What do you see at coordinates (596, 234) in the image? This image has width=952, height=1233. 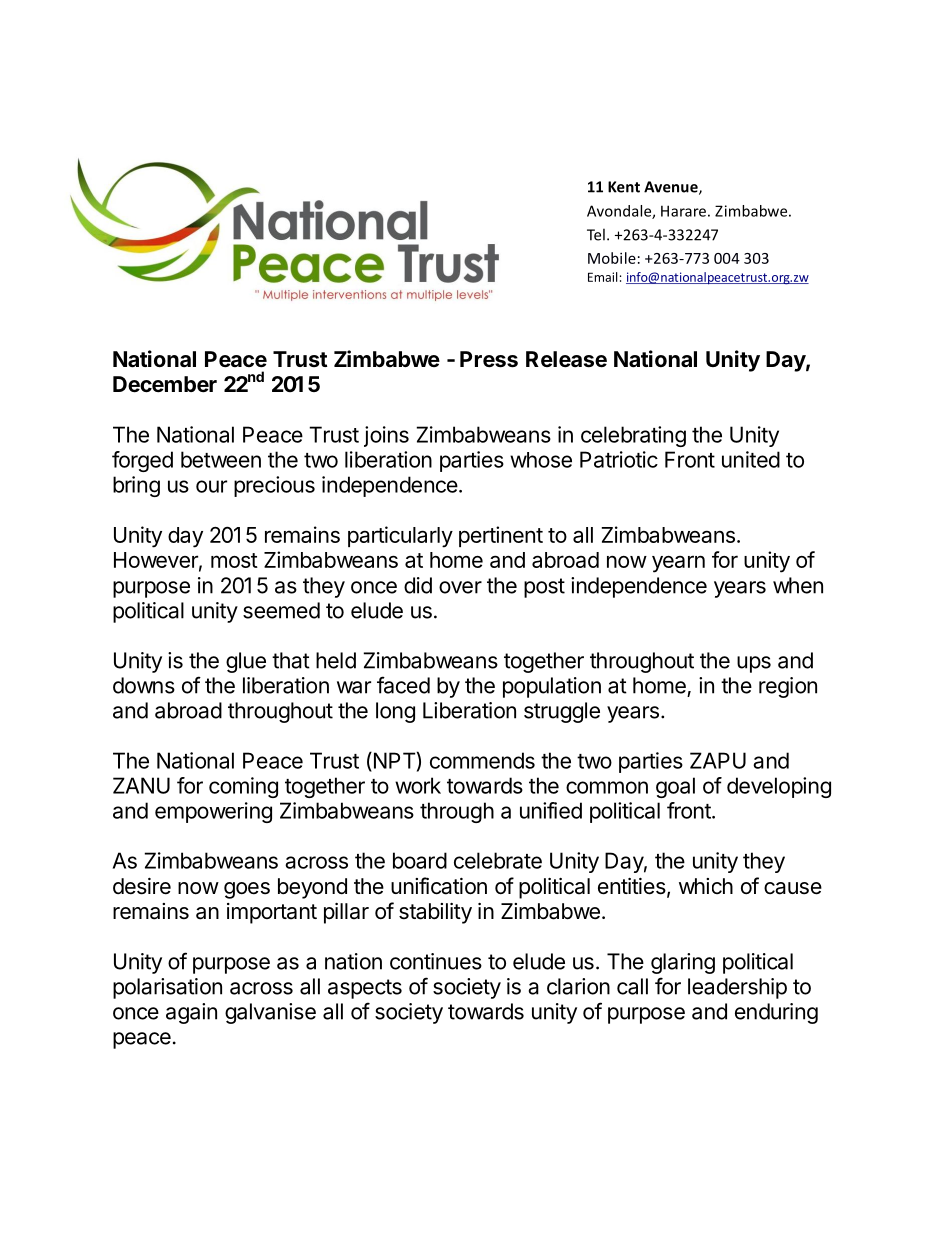 I see `Tel` at bounding box center [596, 234].
